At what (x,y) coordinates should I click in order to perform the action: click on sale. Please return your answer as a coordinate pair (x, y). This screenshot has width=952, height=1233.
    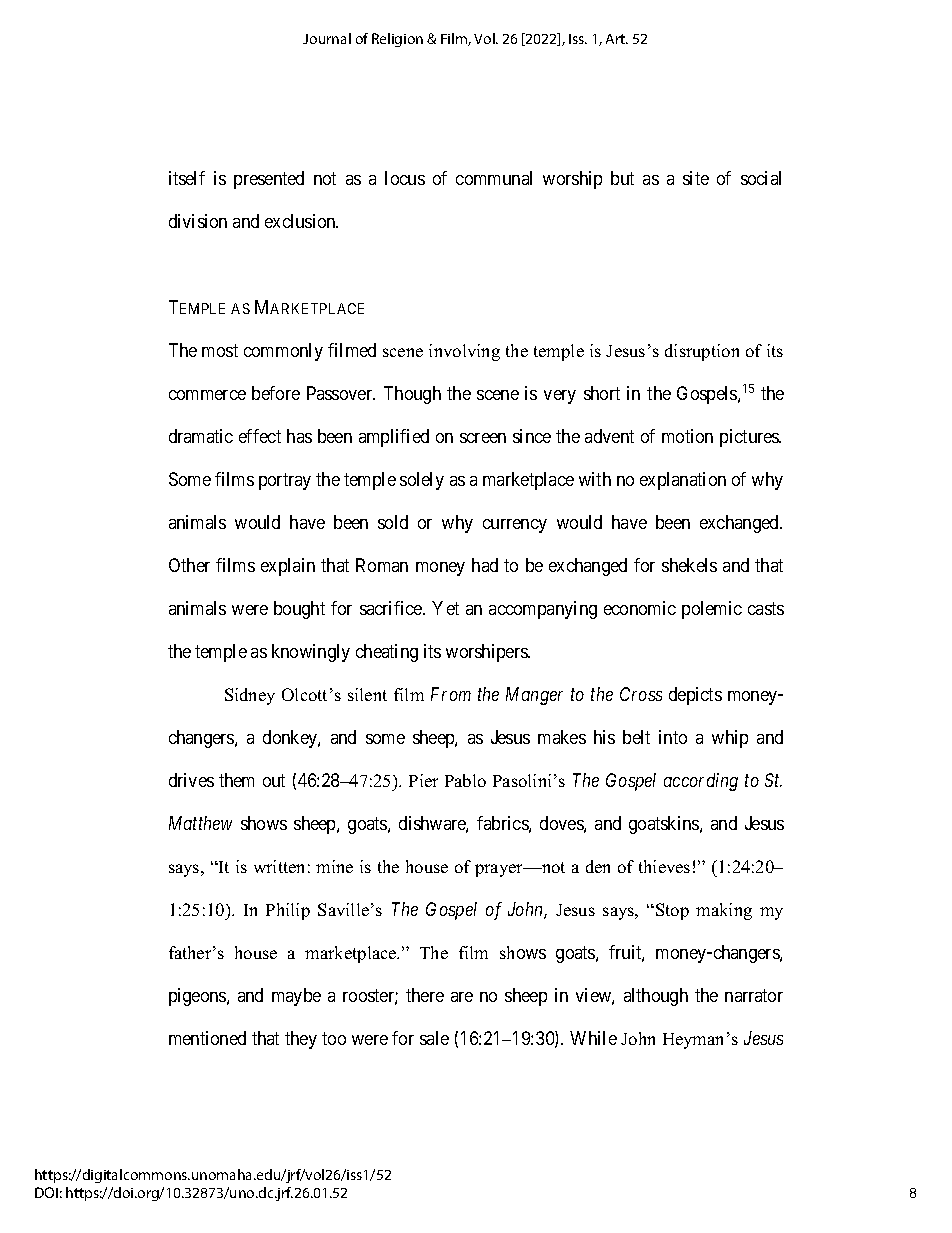
    Looking at the image, I should click on (434, 1038).
